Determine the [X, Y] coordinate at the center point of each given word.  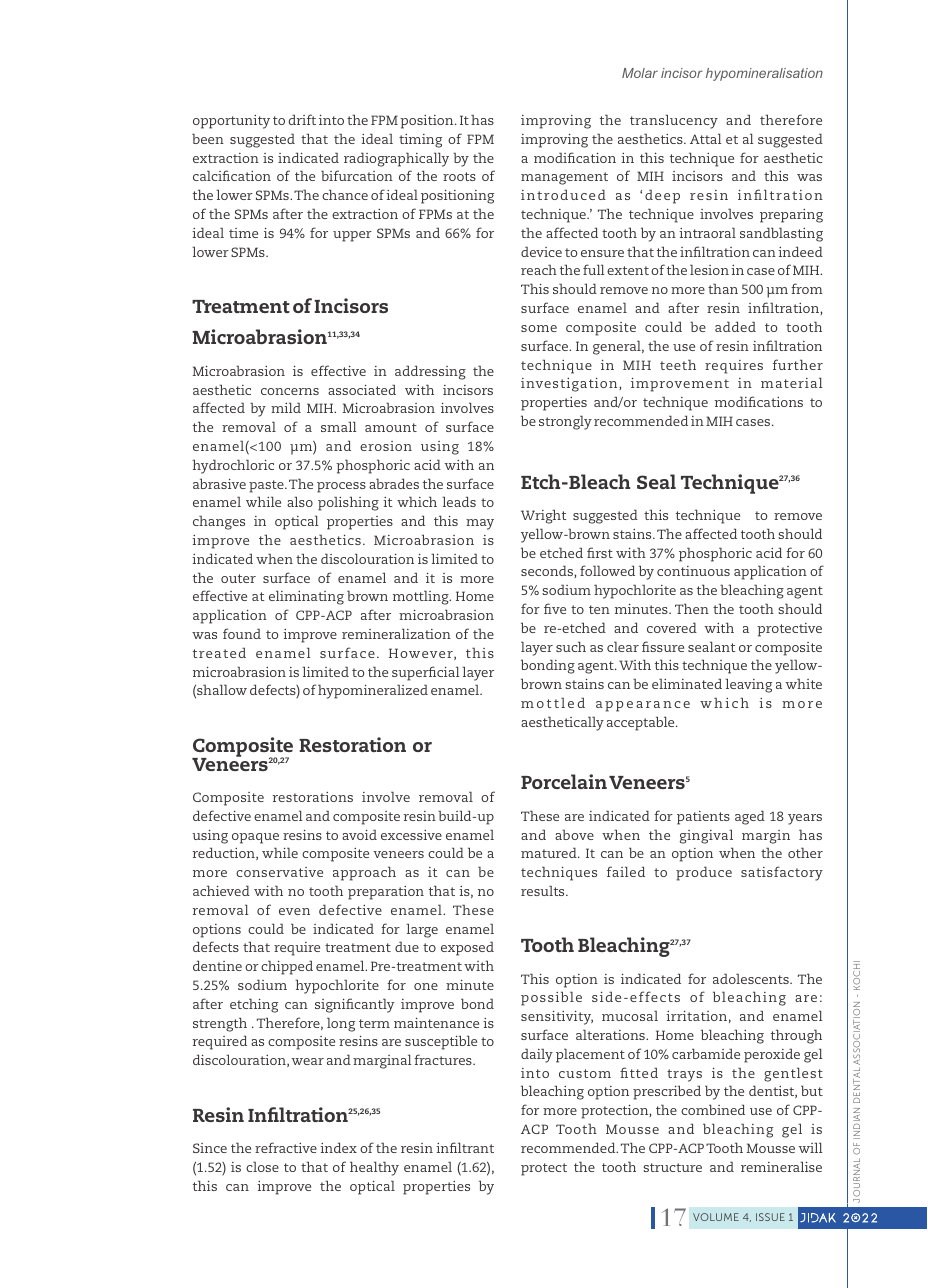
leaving [748, 685]
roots [459, 176]
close [262, 1166]
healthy [374, 1168]
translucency [674, 121]
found [242, 633]
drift [302, 119]
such [571, 646]
